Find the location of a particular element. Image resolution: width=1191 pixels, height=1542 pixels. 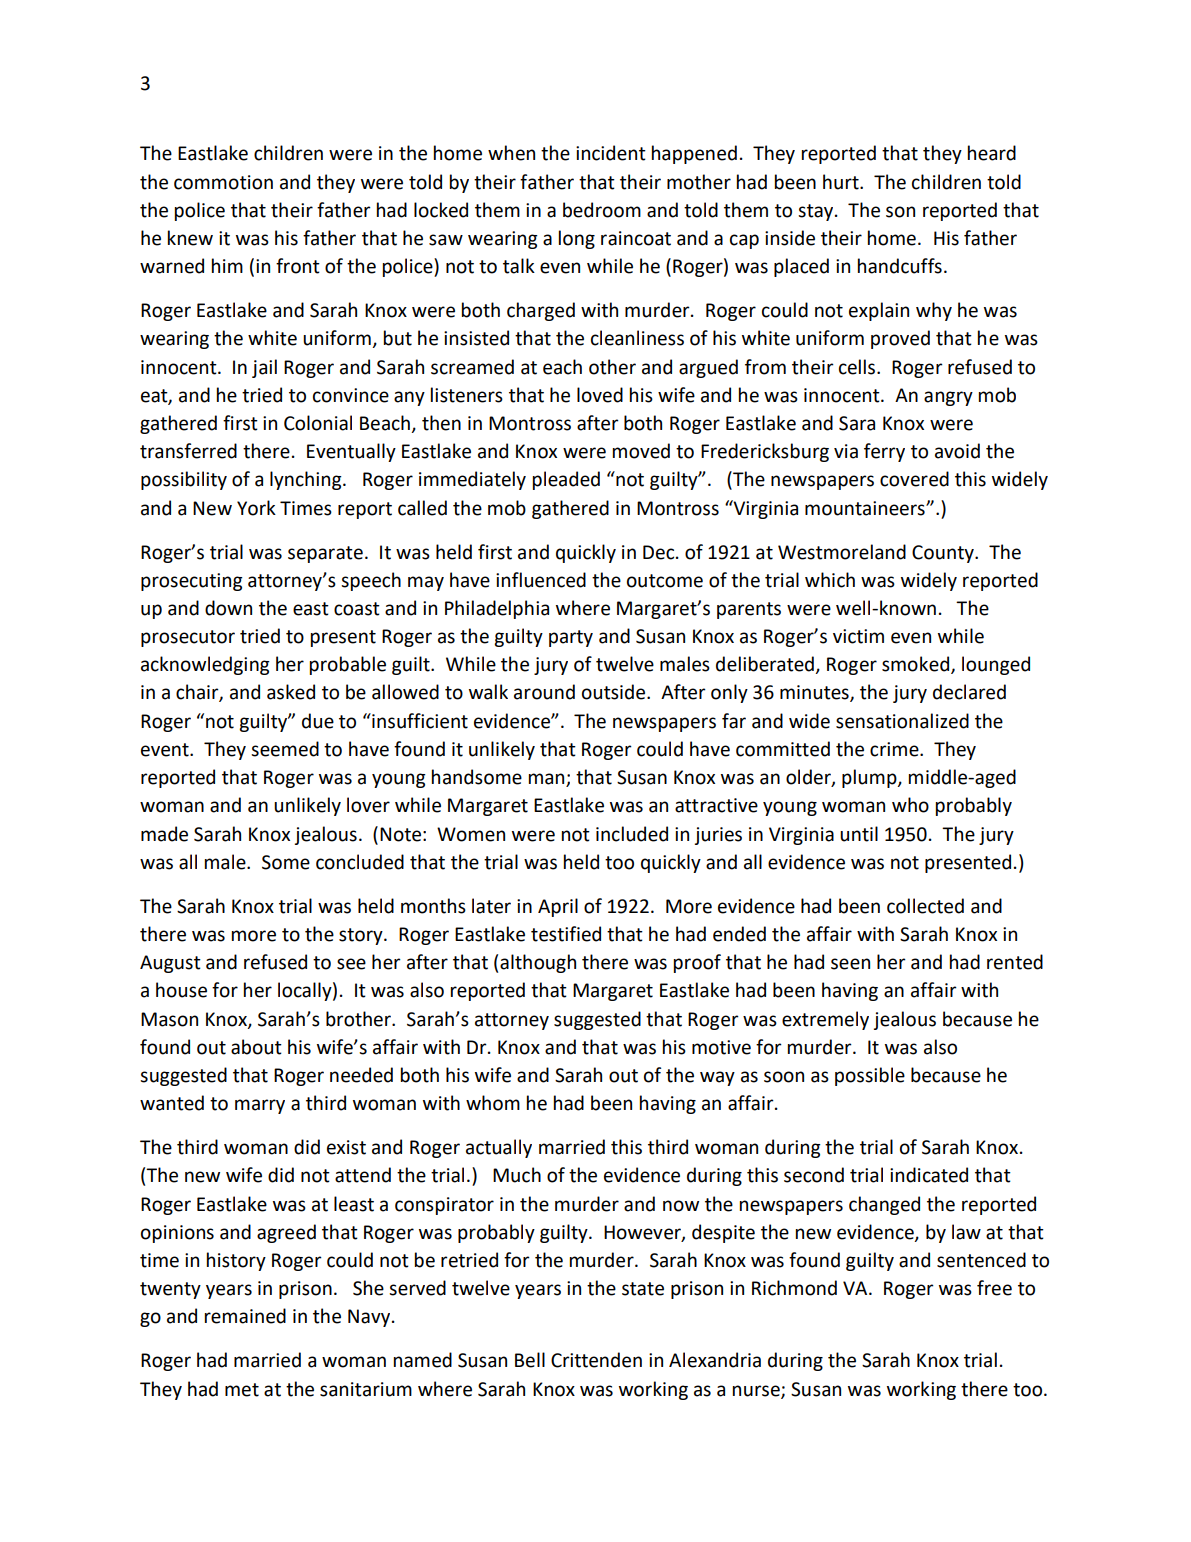

covered is located at coordinates (914, 479).
